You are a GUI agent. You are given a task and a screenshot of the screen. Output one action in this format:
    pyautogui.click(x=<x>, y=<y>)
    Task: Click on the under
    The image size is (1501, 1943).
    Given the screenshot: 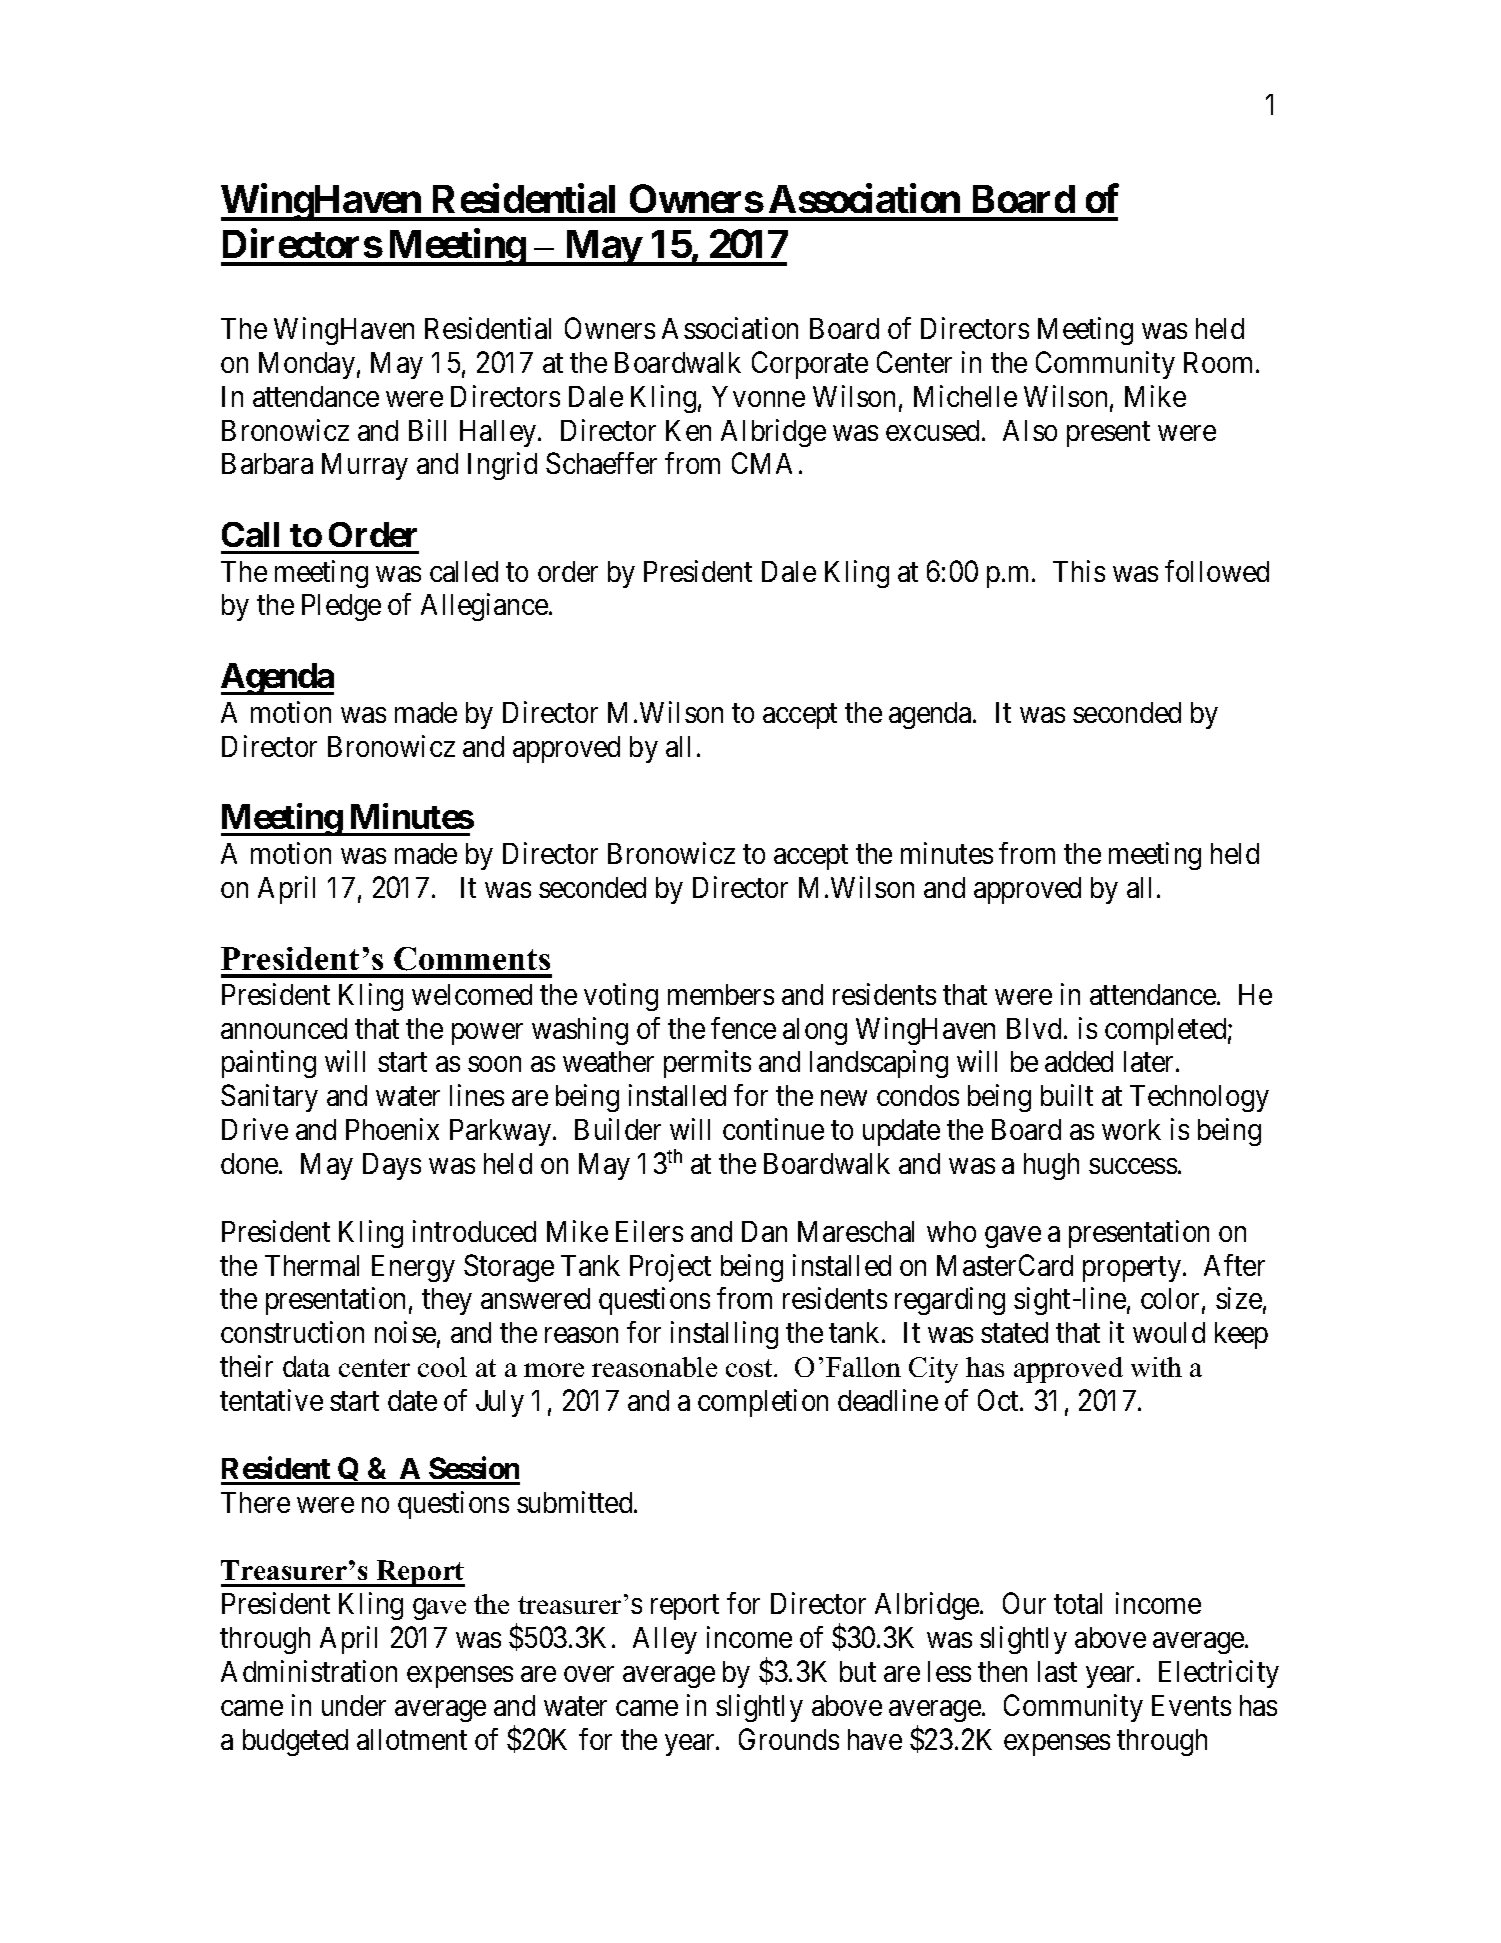 What is the action you would take?
    pyautogui.click(x=354, y=1705)
